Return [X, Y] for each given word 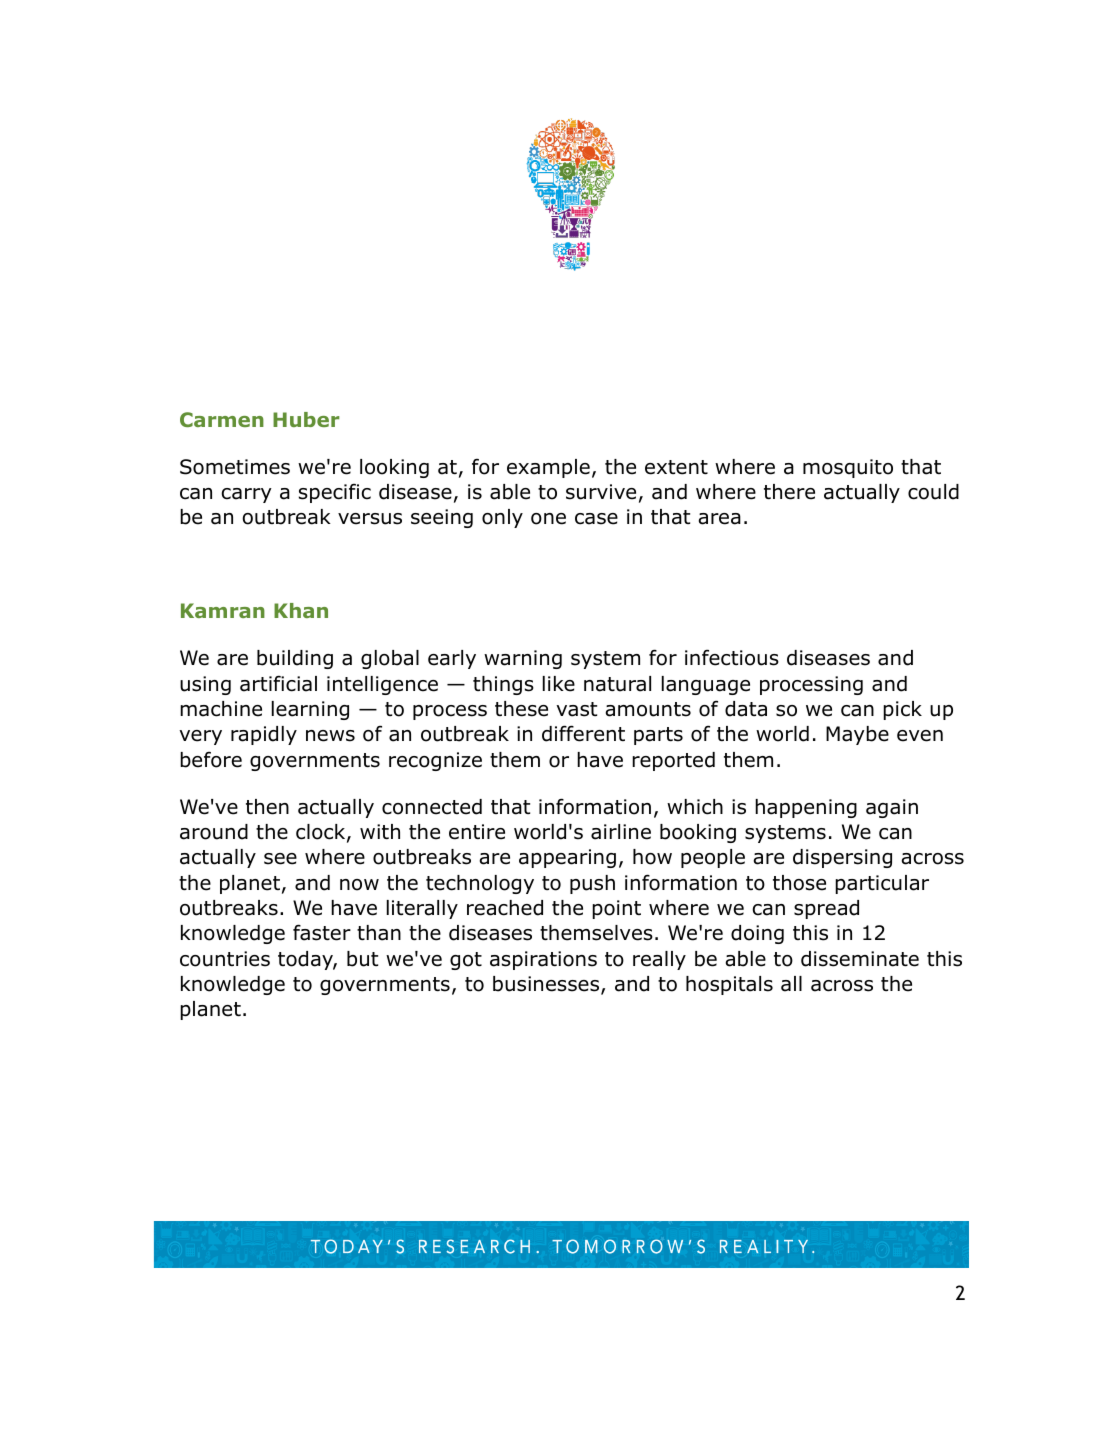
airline [621, 832]
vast [576, 709]
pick [902, 710]
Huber [306, 419]
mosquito [848, 468]
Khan [301, 610]
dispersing [842, 858]
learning [310, 710]
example [548, 468]
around [214, 832]
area [719, 519]
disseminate [860, 959]
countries [225, 959]
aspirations [543, 960]
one [548, 519]
